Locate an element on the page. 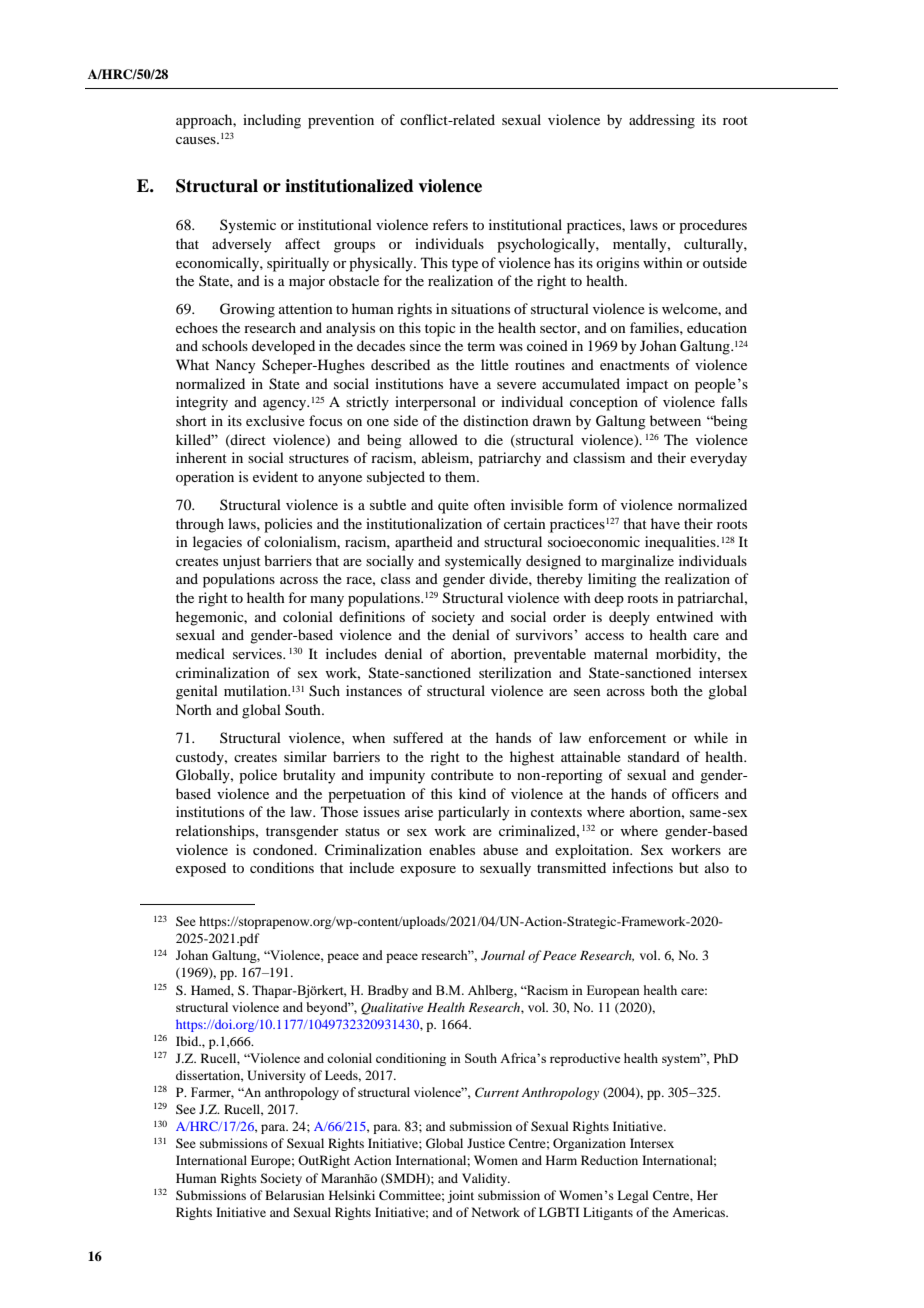  infections is located at coordinates (642, 867).
